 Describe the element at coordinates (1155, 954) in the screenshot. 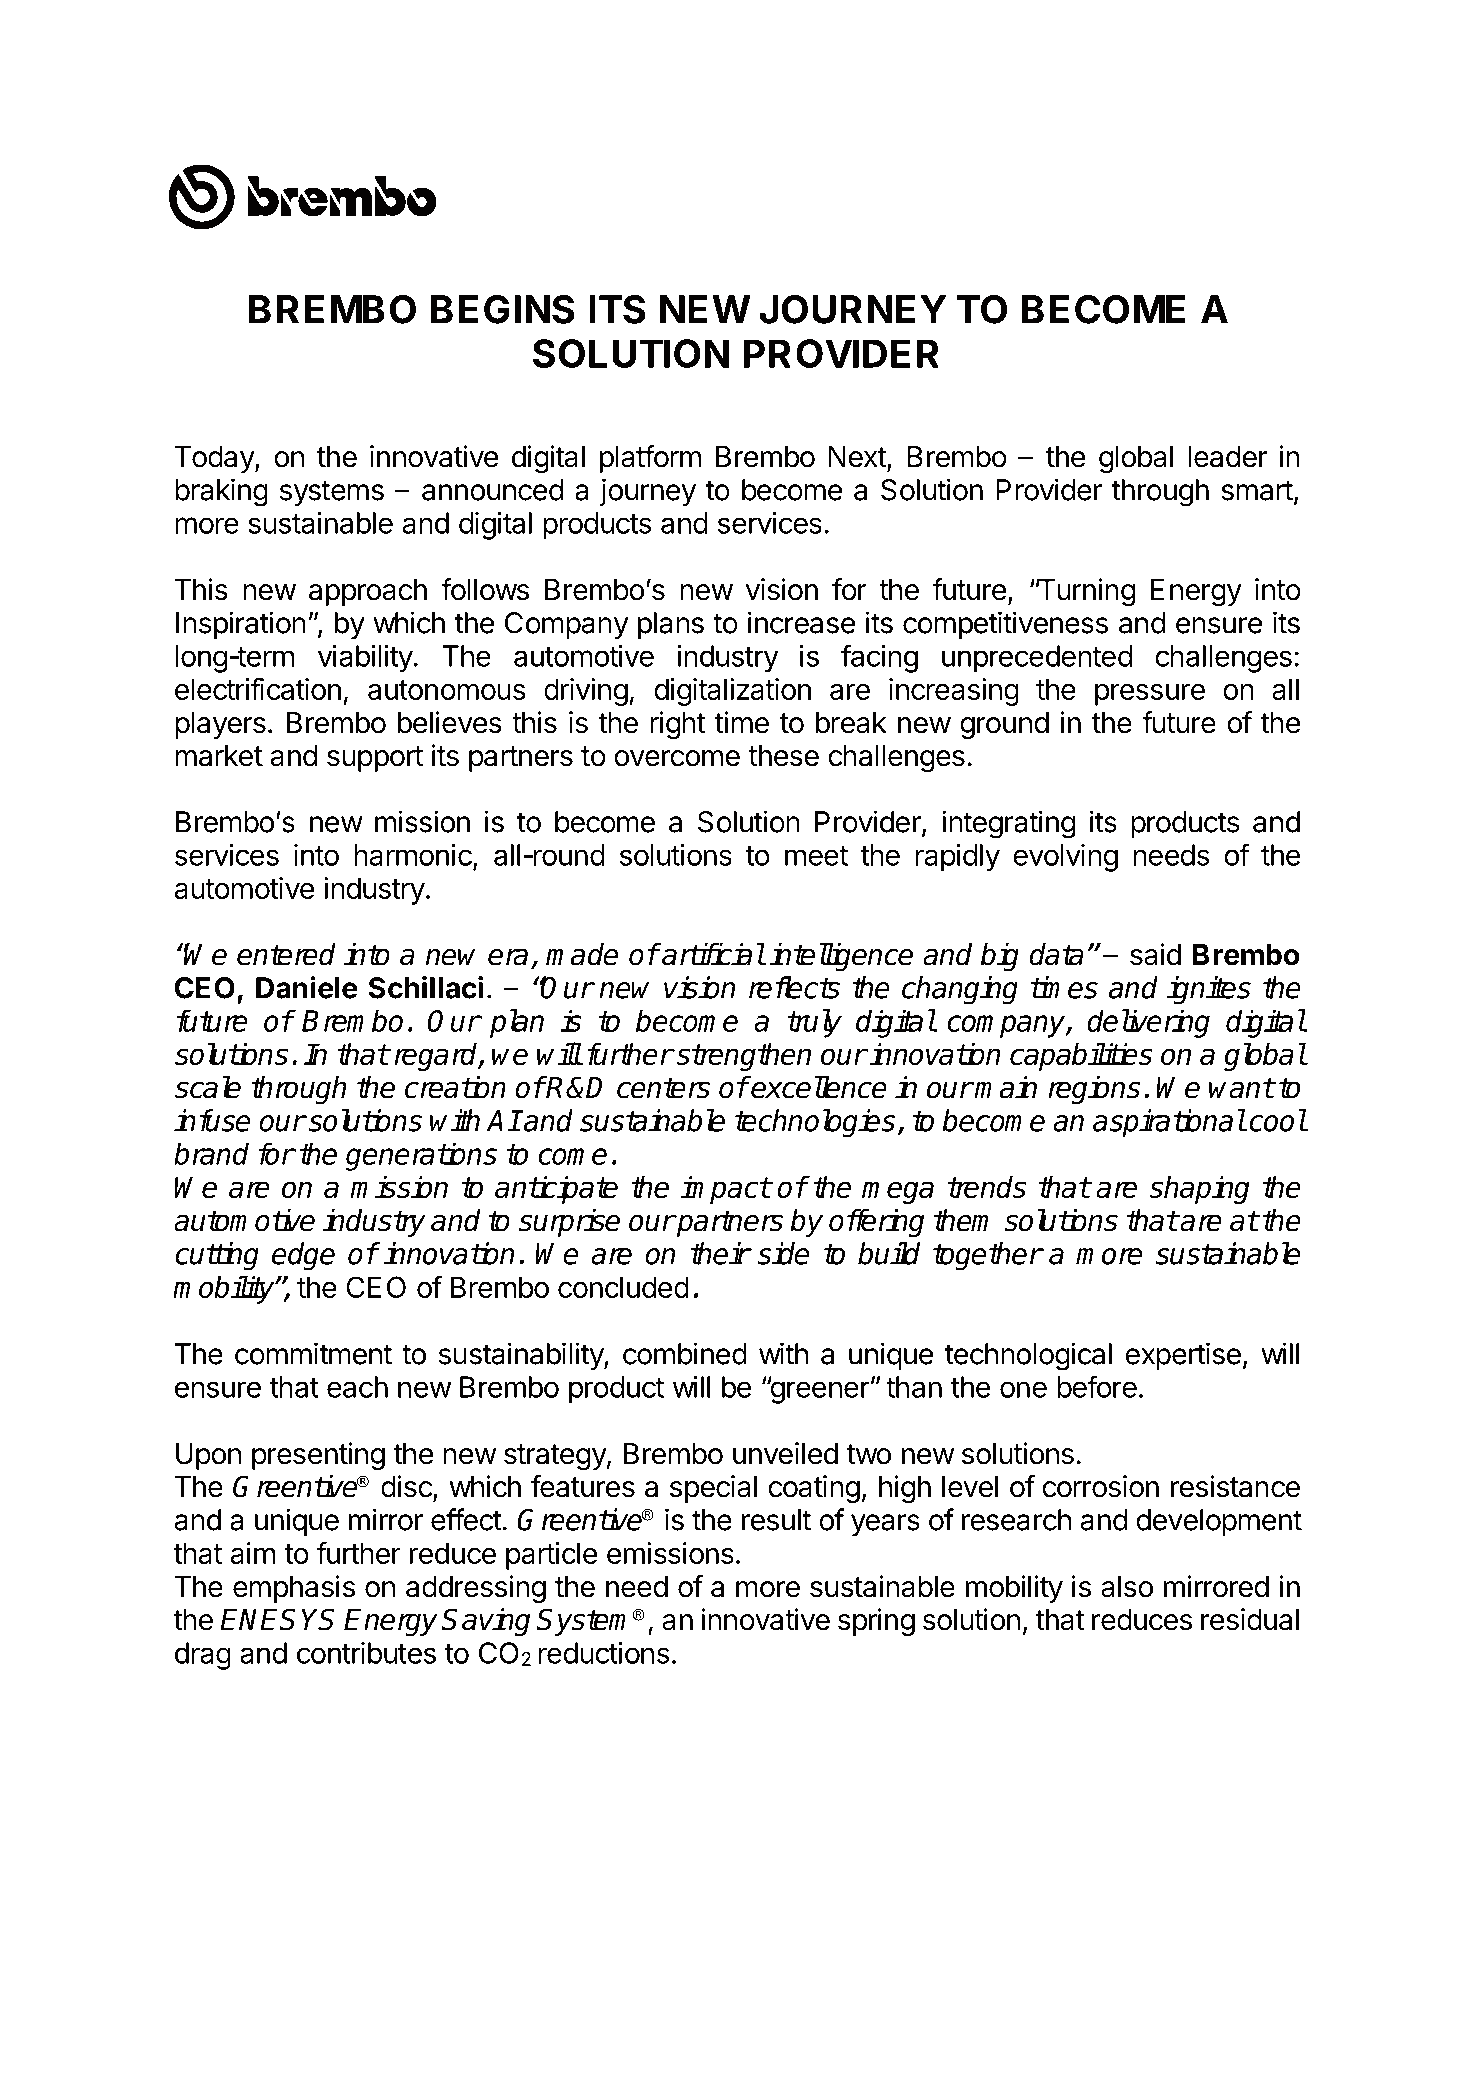

I see `said` at that location.
